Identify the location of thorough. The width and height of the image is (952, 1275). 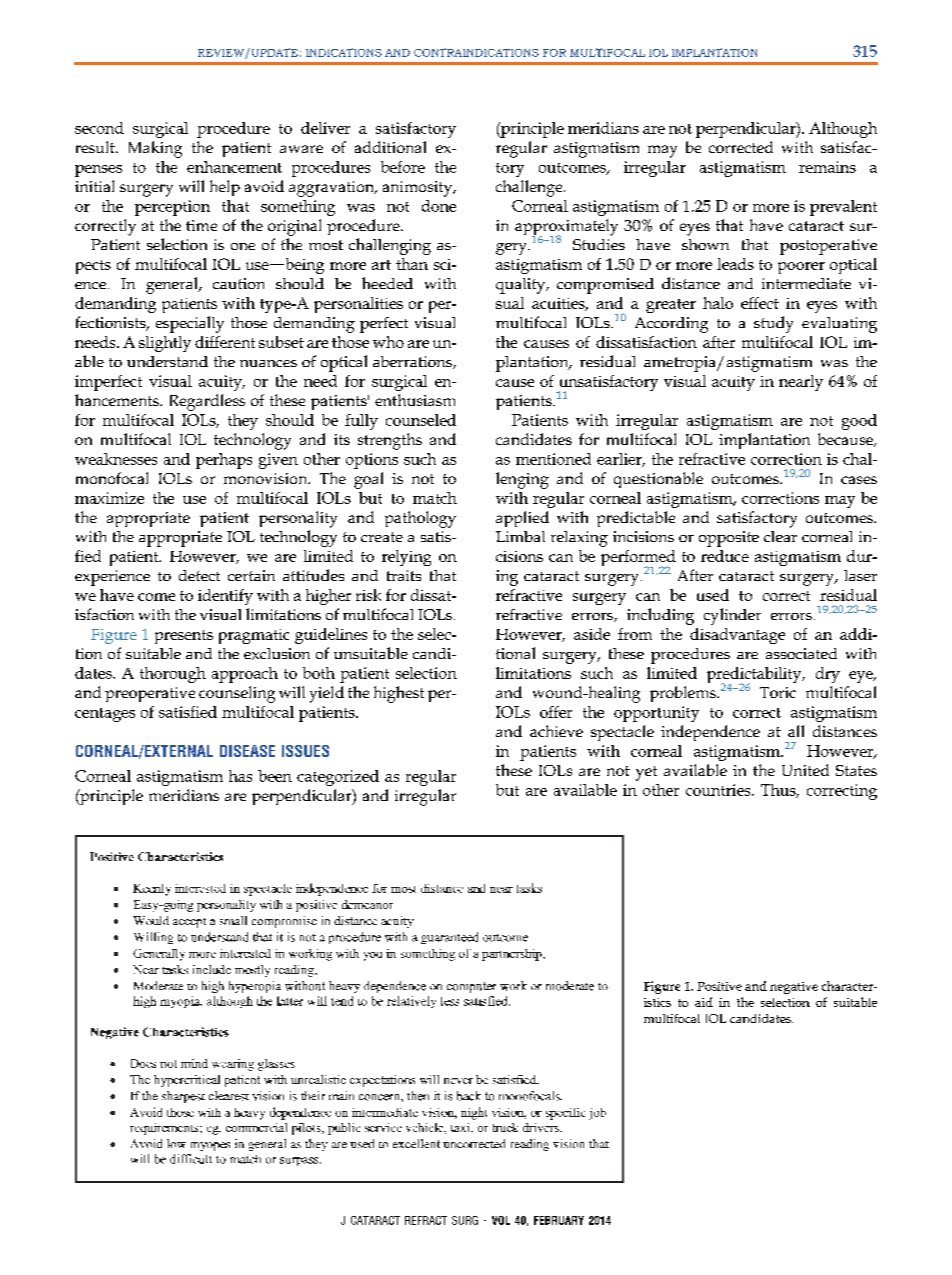
(173, 675).
